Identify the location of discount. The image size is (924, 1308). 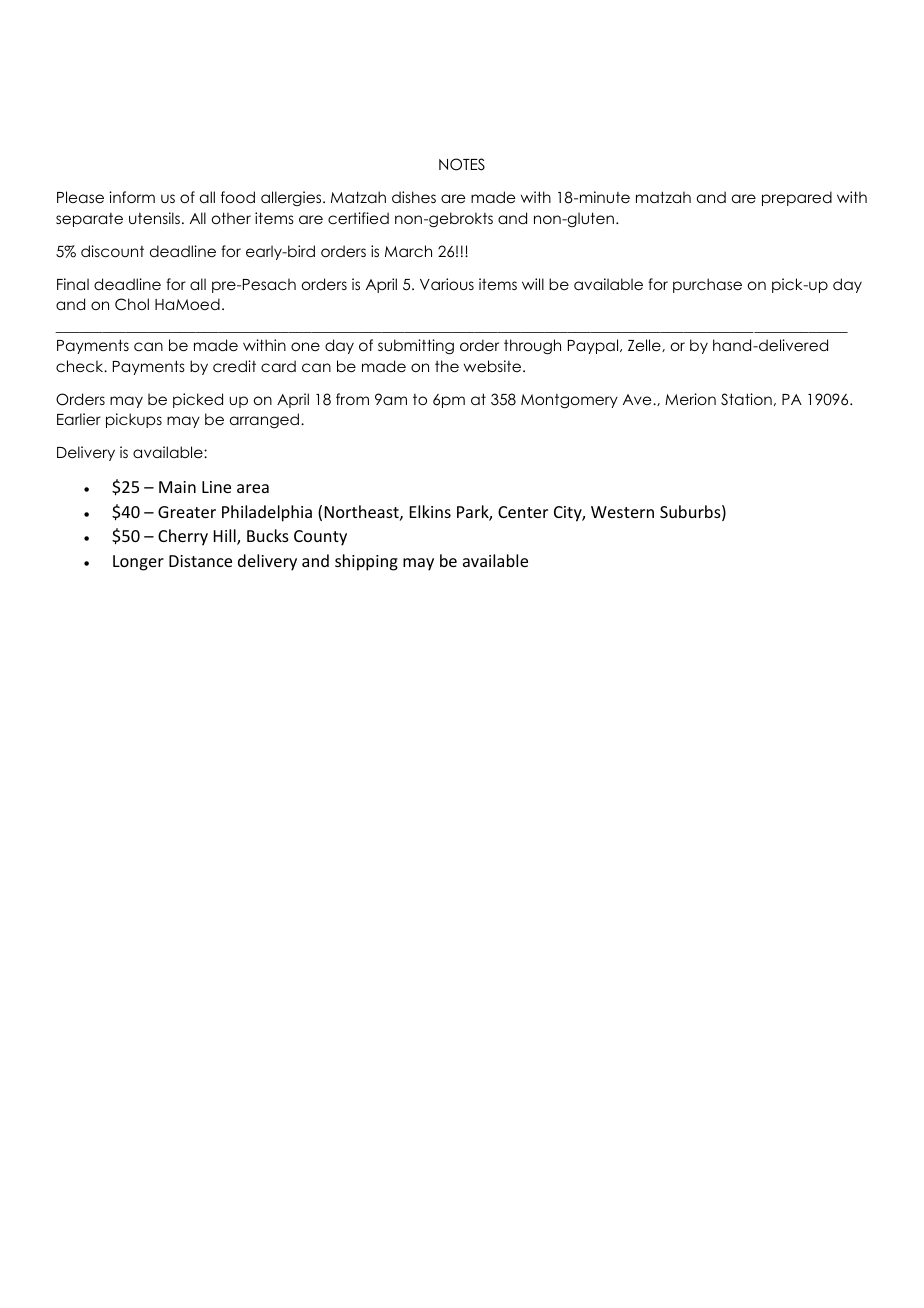
(112, 251).
